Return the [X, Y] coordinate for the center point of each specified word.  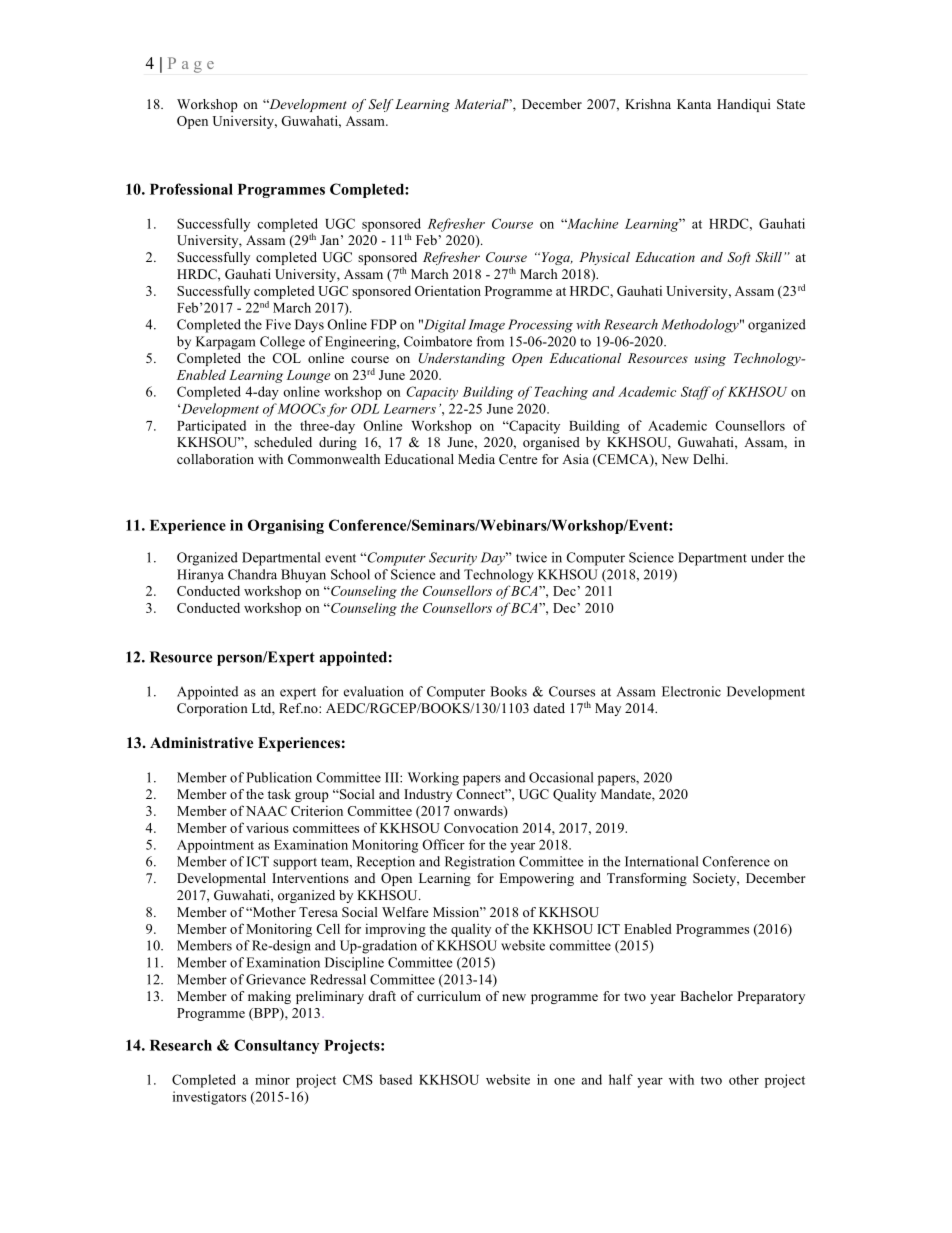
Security [453, 559]
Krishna [648, 104]
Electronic [691, 691]
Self [381, 105]
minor [272, 1079]
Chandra [252, 574]
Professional [191, 189]
